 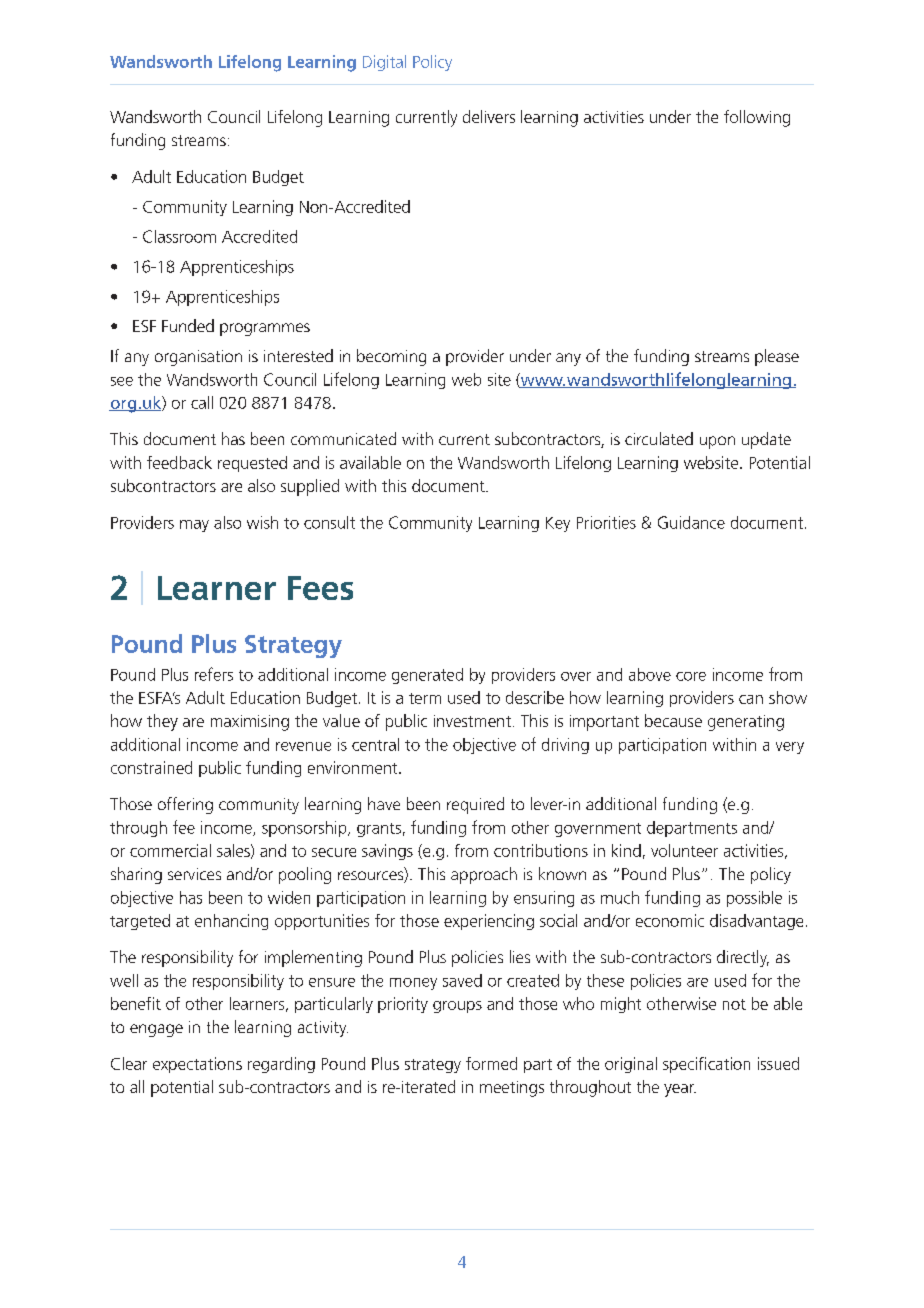 What do you see at coordinates (384, 63) in the image?
I see `Digital` at bounding box center [384, 63].
